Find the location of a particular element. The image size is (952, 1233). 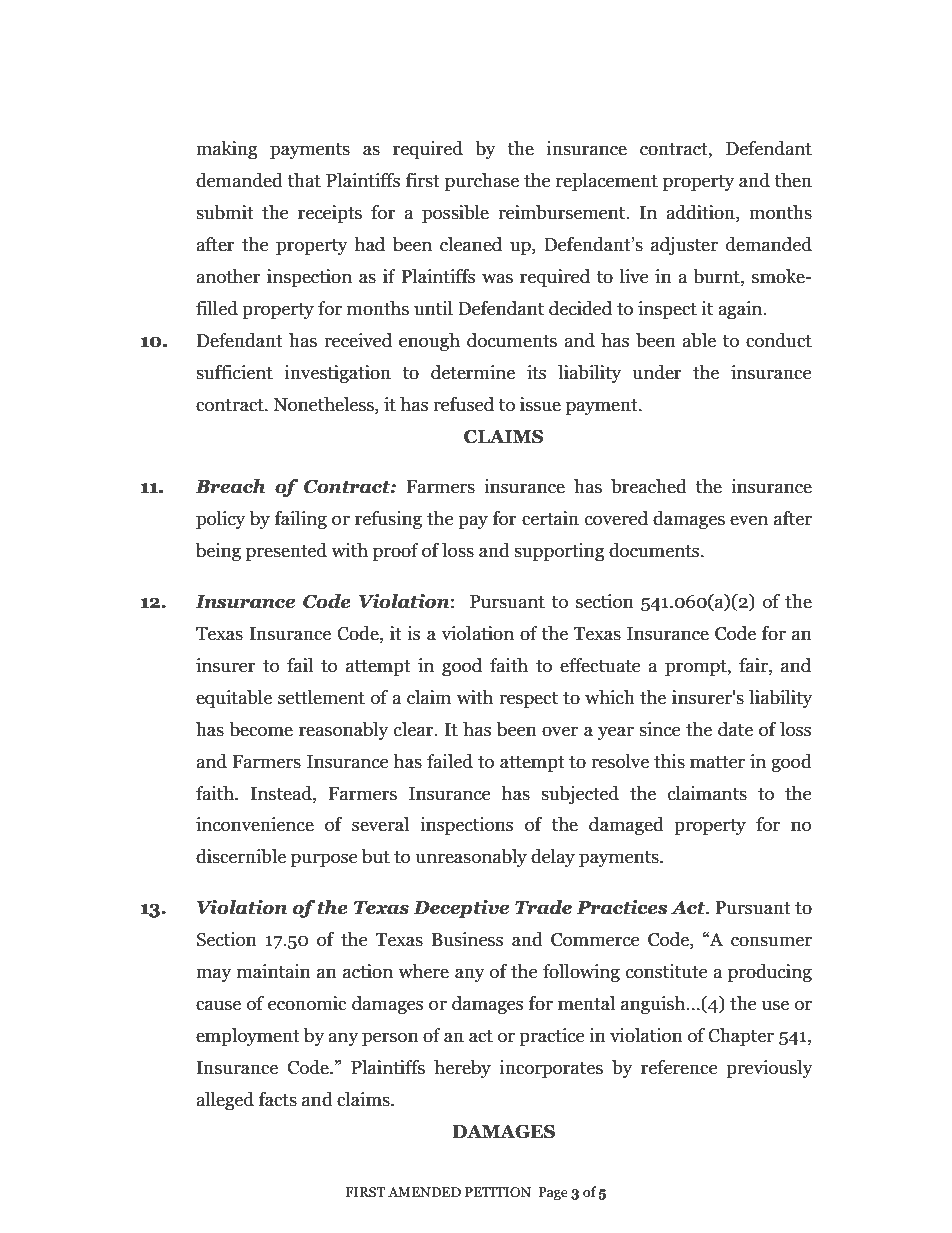

matter is located at coordinates (717, 762).
